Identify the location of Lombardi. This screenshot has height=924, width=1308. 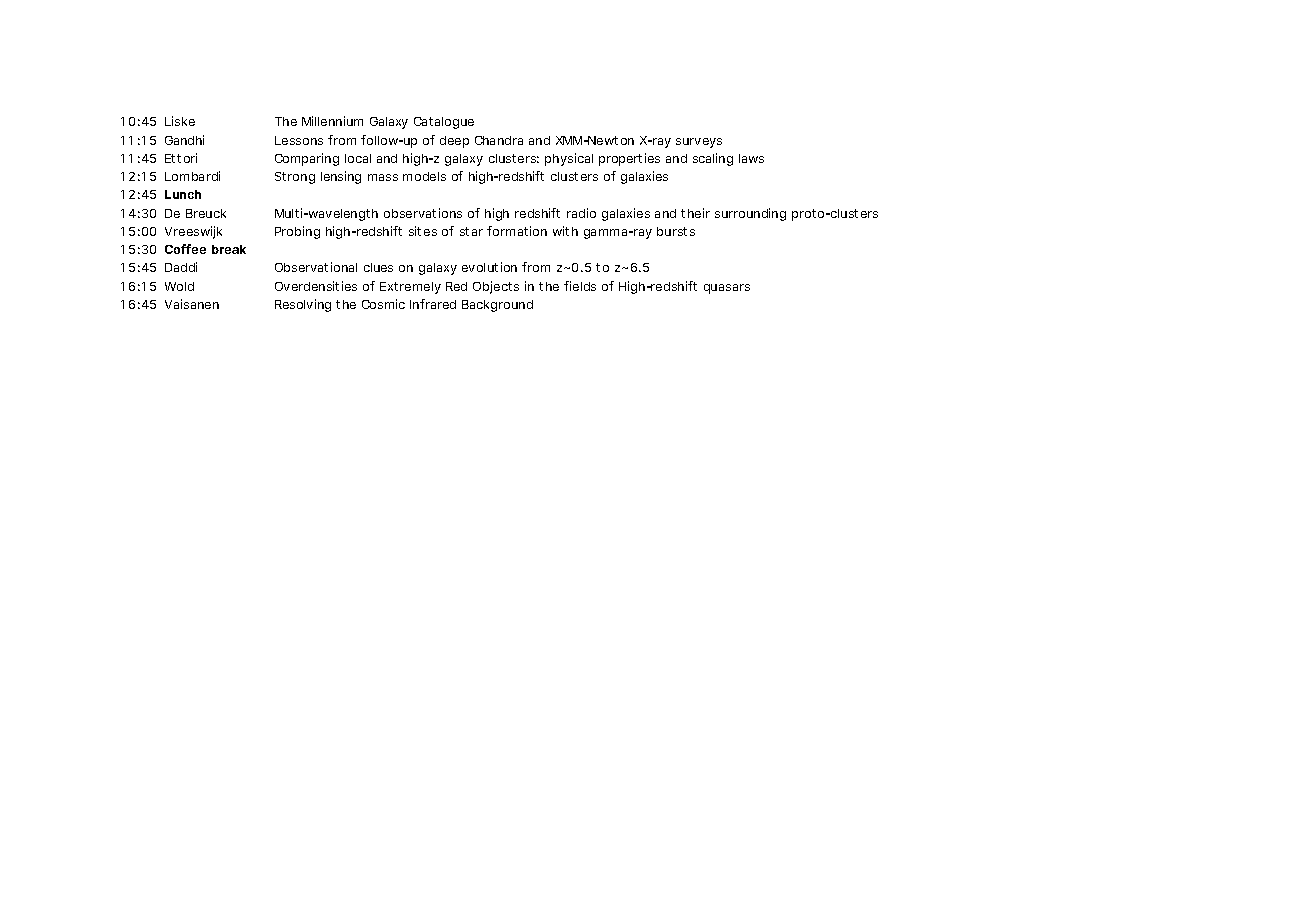
(192, 176).
